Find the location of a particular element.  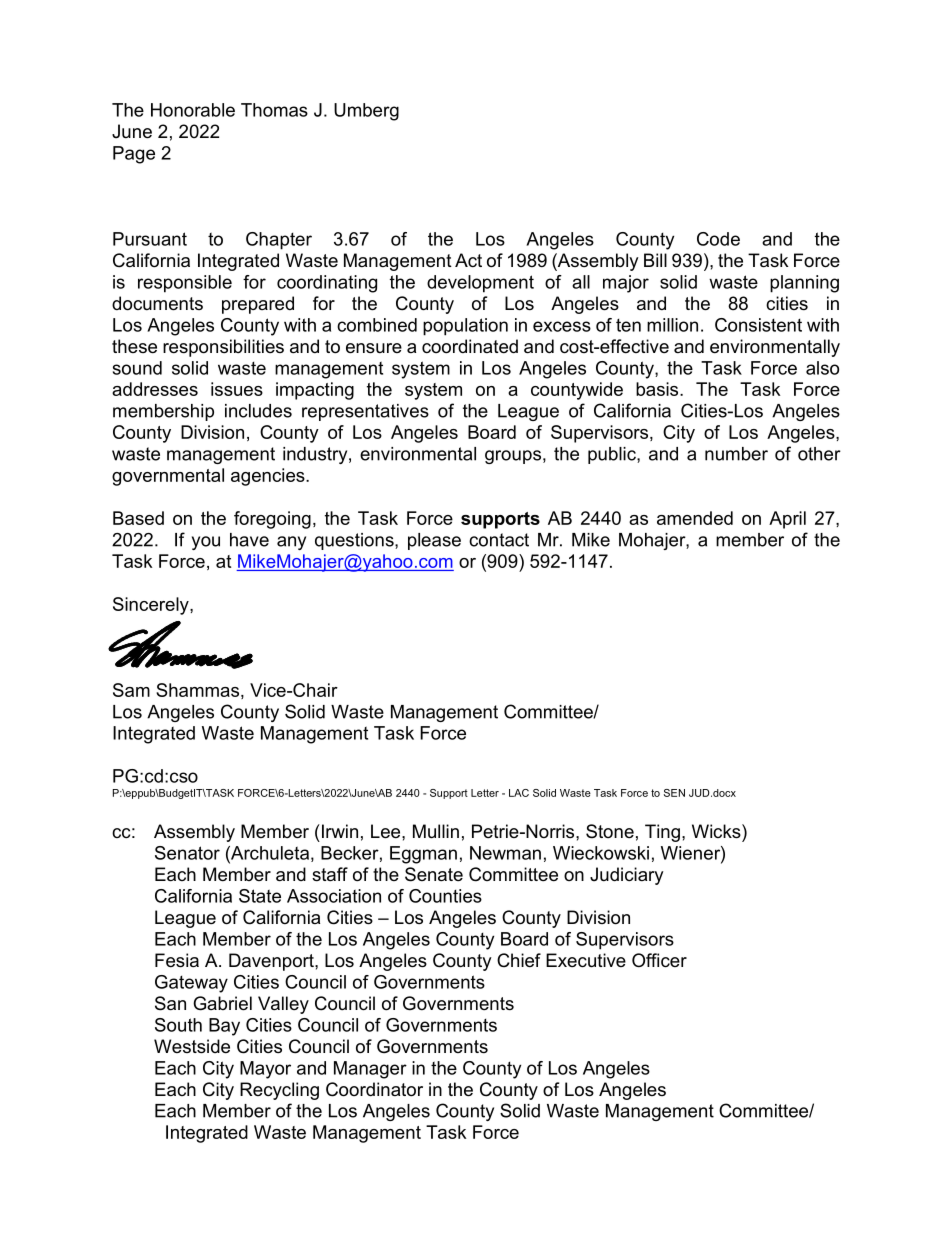

Consistent is located at coordinates (758, 325).
